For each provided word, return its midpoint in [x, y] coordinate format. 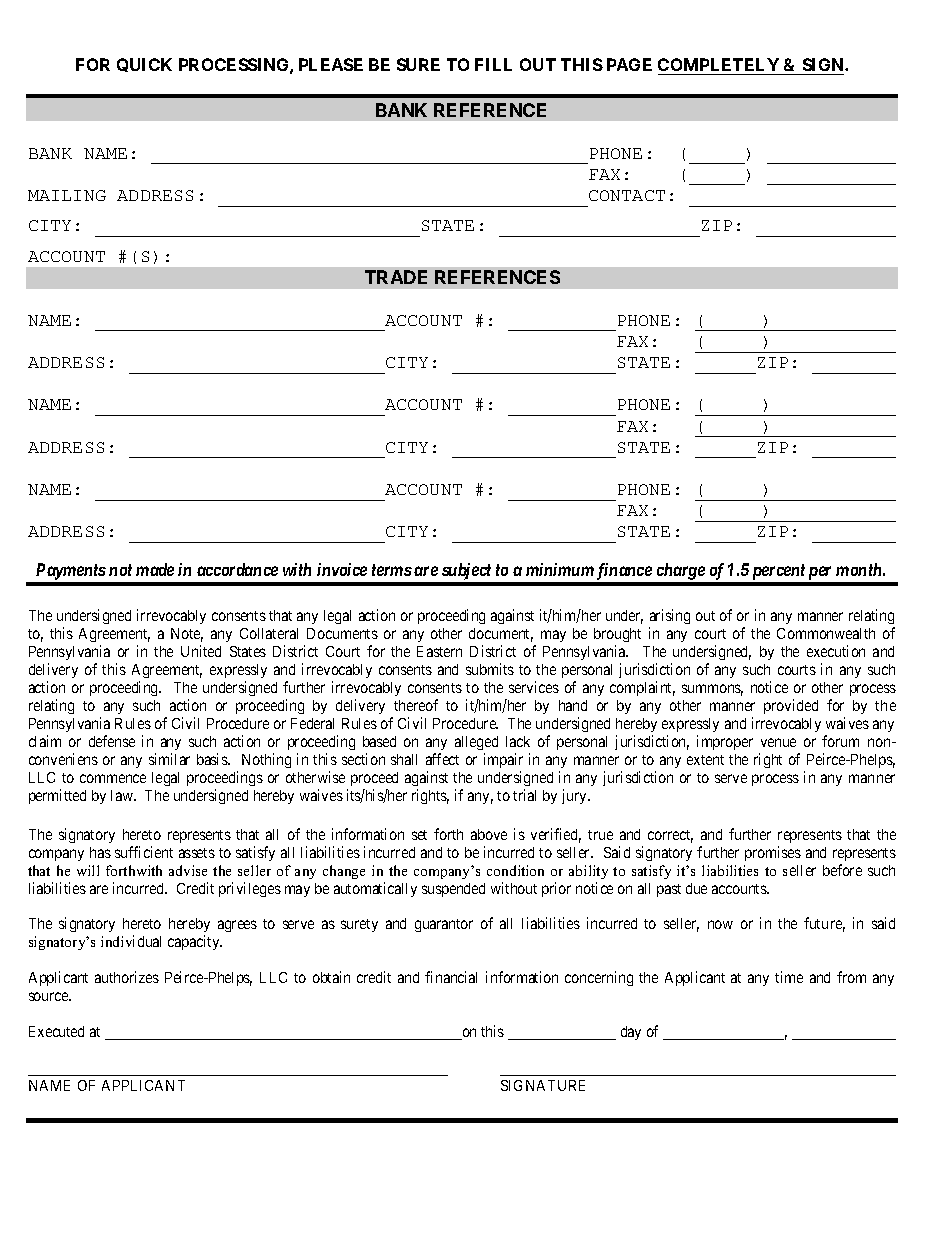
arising [669, 618]
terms [392, 570]
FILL [493, 64]
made [155, 569]
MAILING [67, 195]
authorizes [127, 977]
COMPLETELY [720, 66]
